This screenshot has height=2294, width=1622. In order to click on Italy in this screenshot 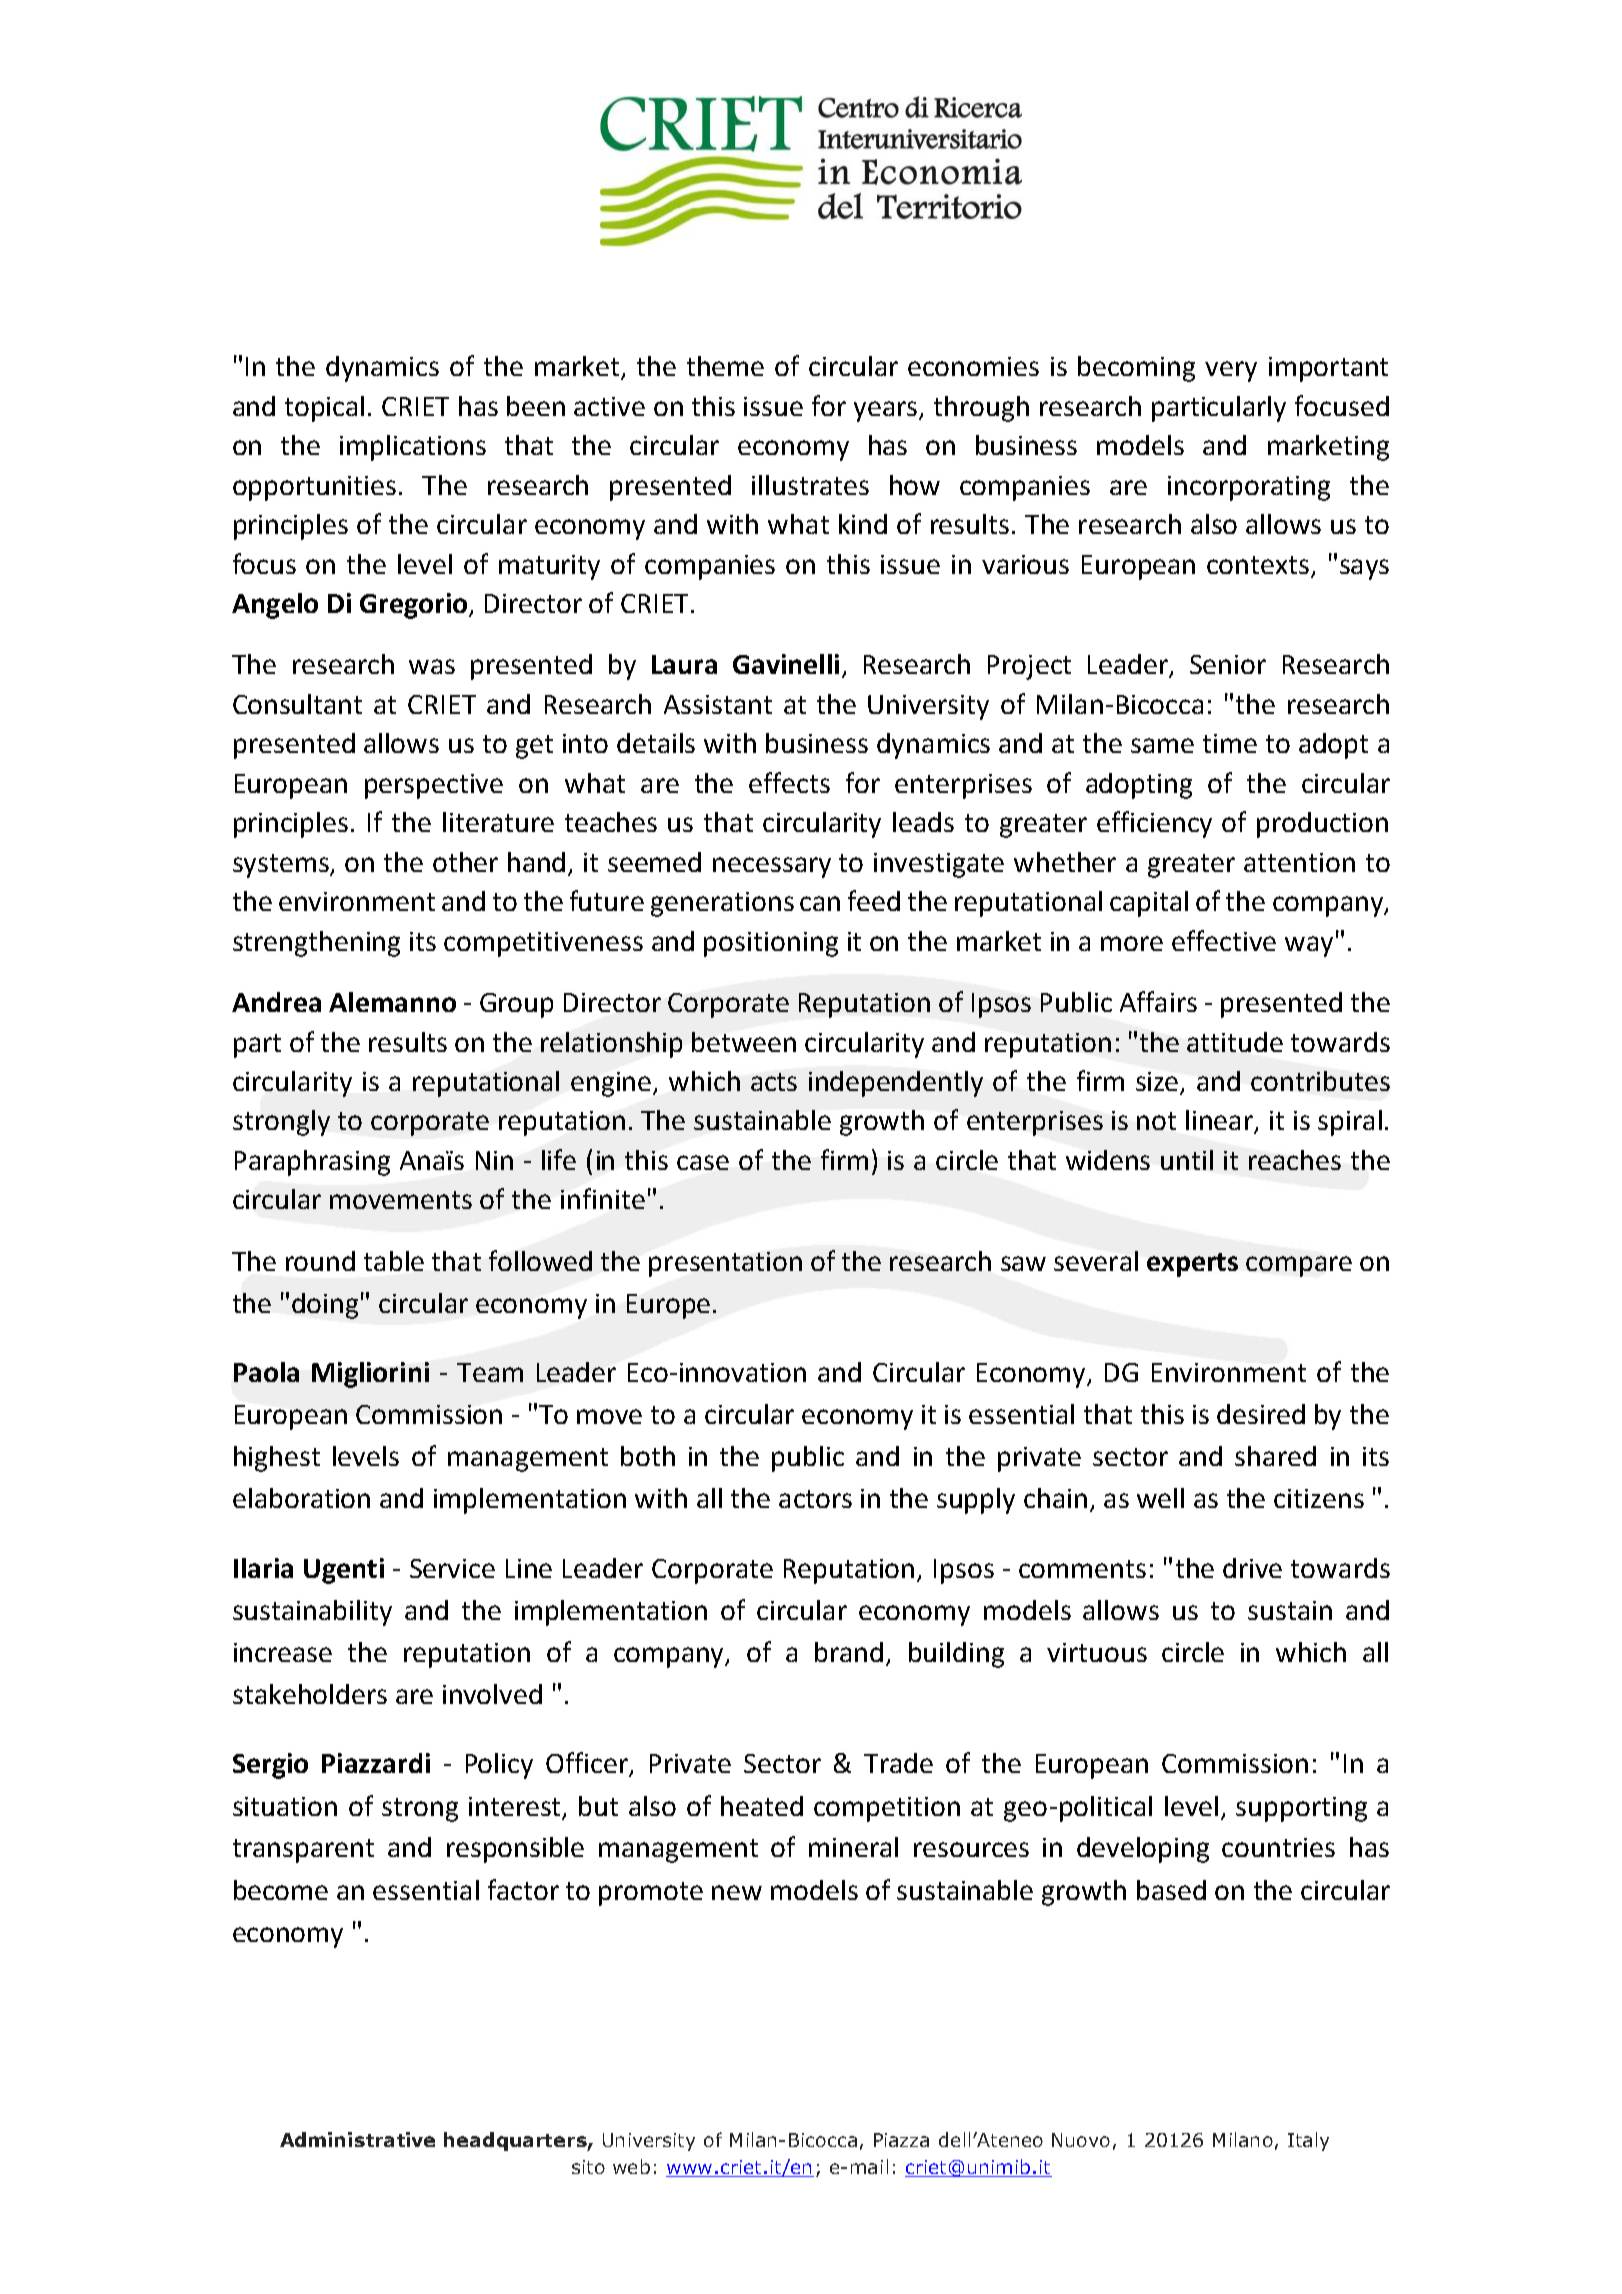, I will do `click(1308, 2141)`.
